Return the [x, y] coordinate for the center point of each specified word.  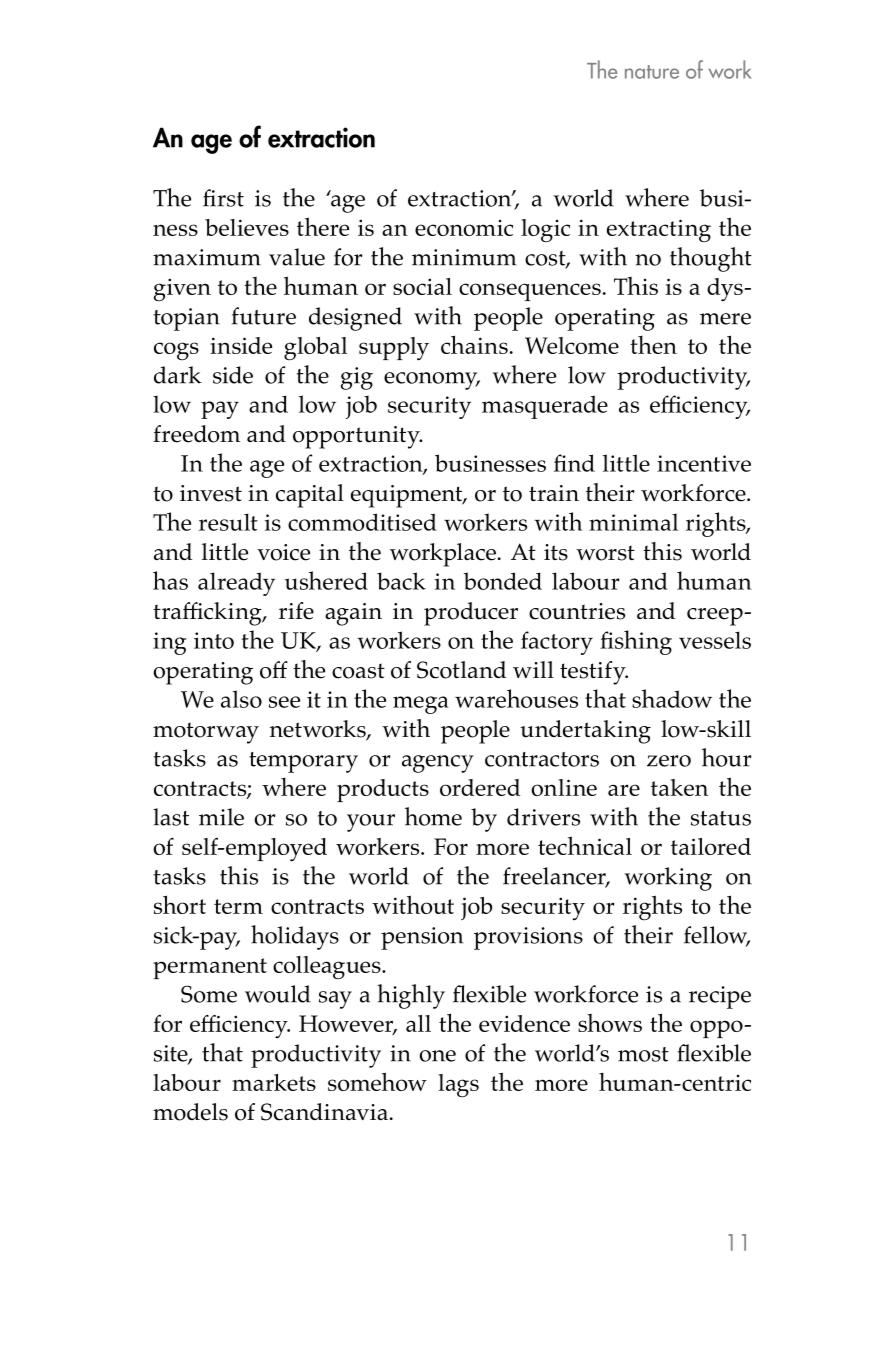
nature [652, 72]
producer [471, 614]
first [223, 198]
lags [458, 1085]
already [236, 584]
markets [274, 1082]
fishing [636, 642]
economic [464, 228]
